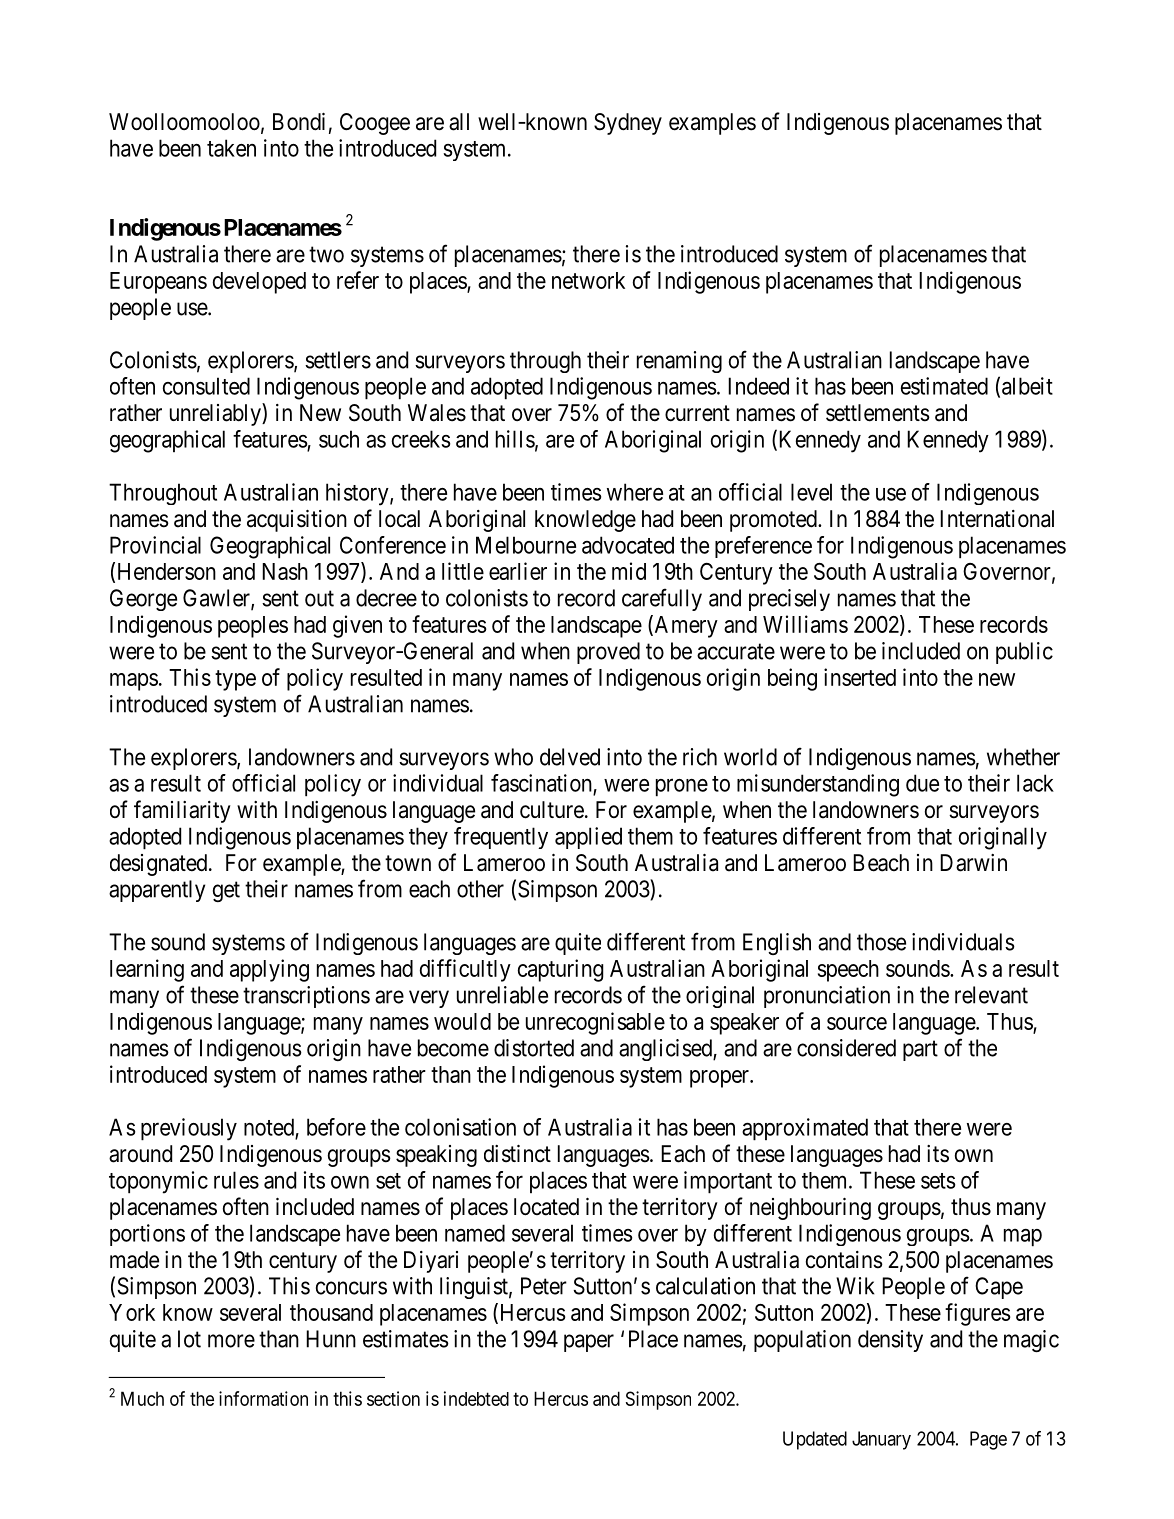  I want to click on applied, so click(588, 838).
